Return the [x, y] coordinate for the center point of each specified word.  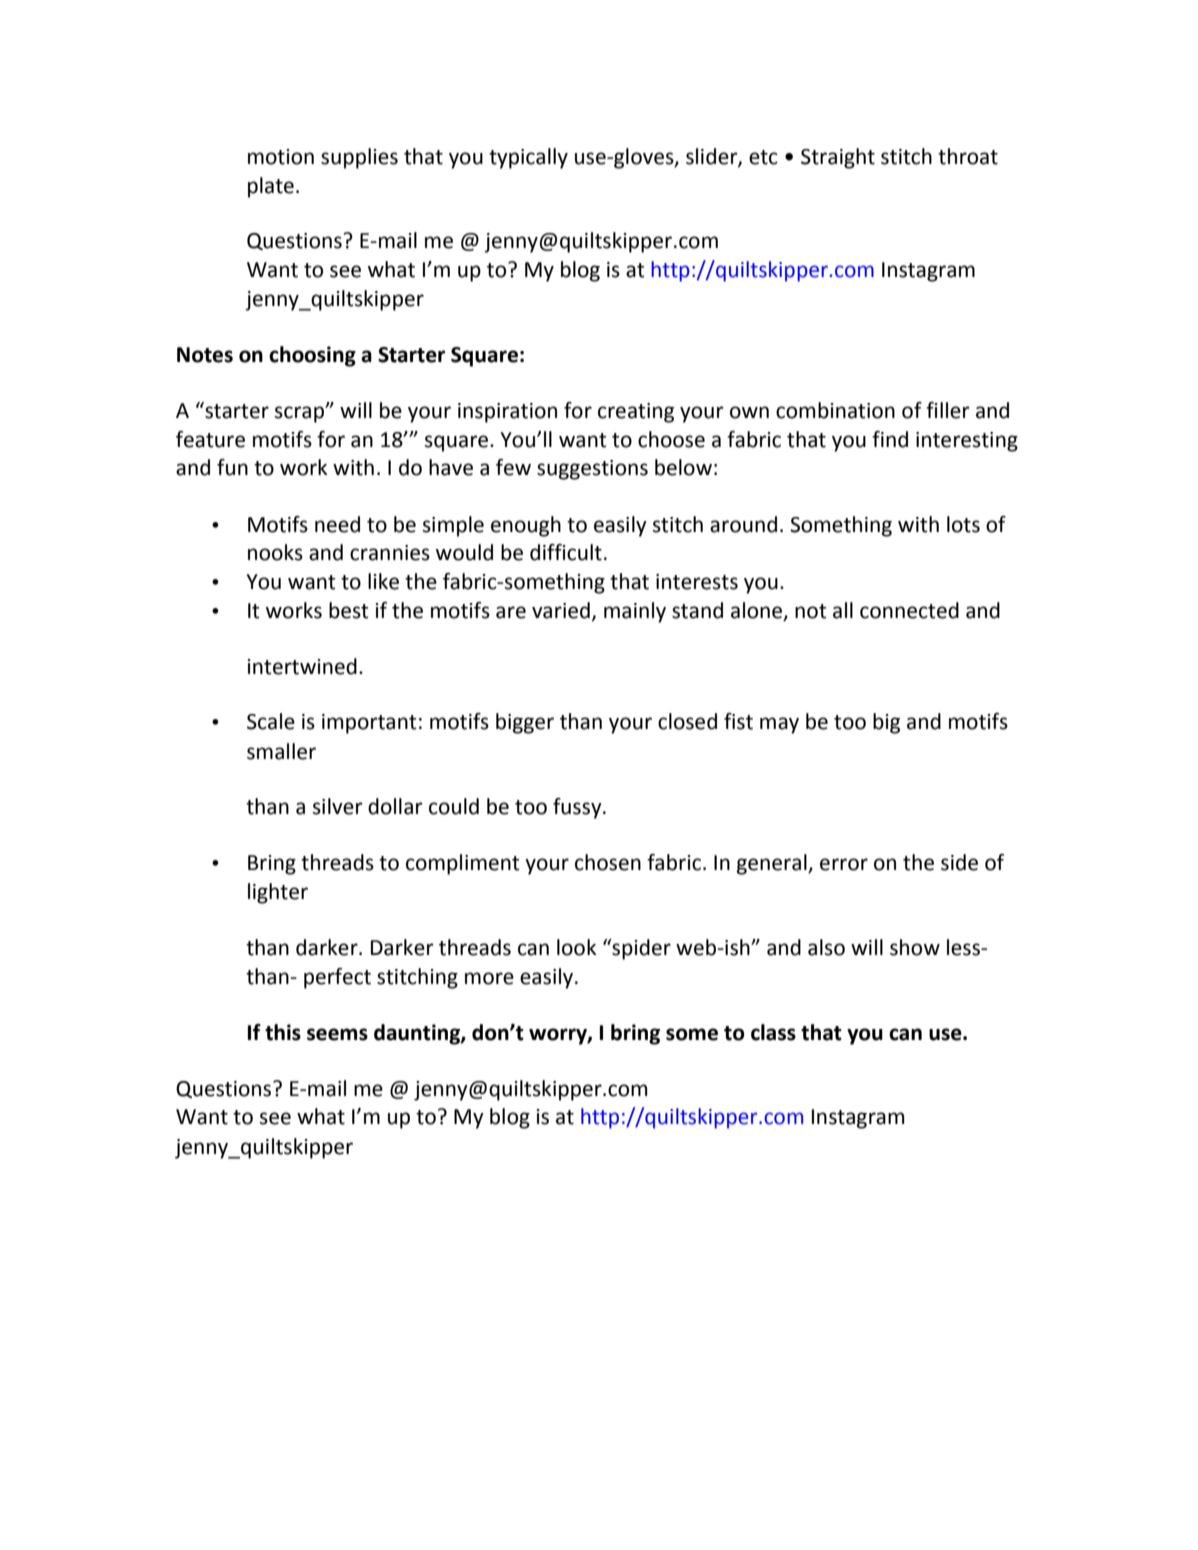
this [283, 1032]
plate [271, 187]
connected [909, 610]
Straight [838, 158]
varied [561, 610]
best [349, 610]
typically [528, 158]
